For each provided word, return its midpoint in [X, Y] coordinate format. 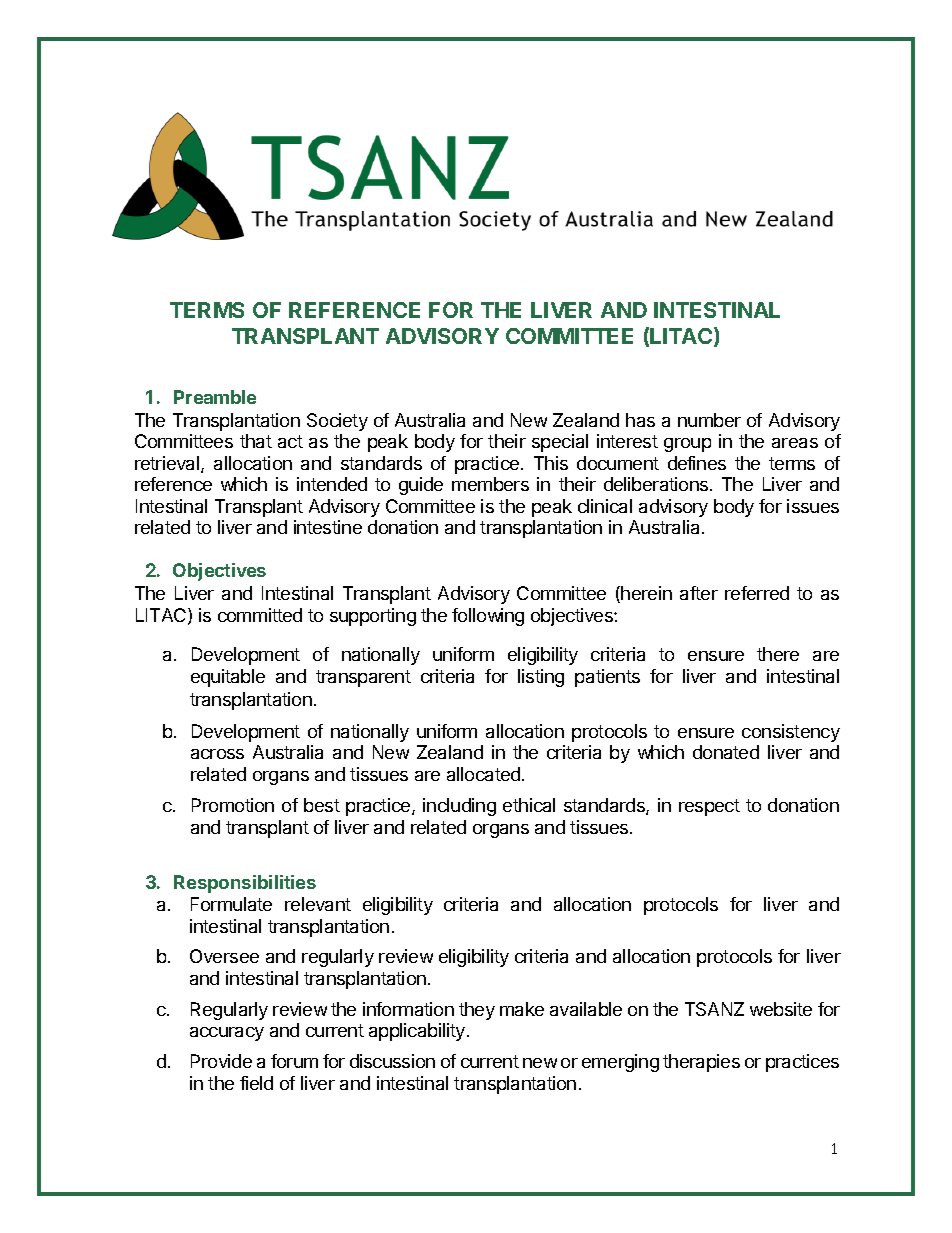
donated [726, 752]
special [560, 443]
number [709, 420]
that [256, 441]
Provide [221, 1061]
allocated [483, 774]
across [217, 754]
